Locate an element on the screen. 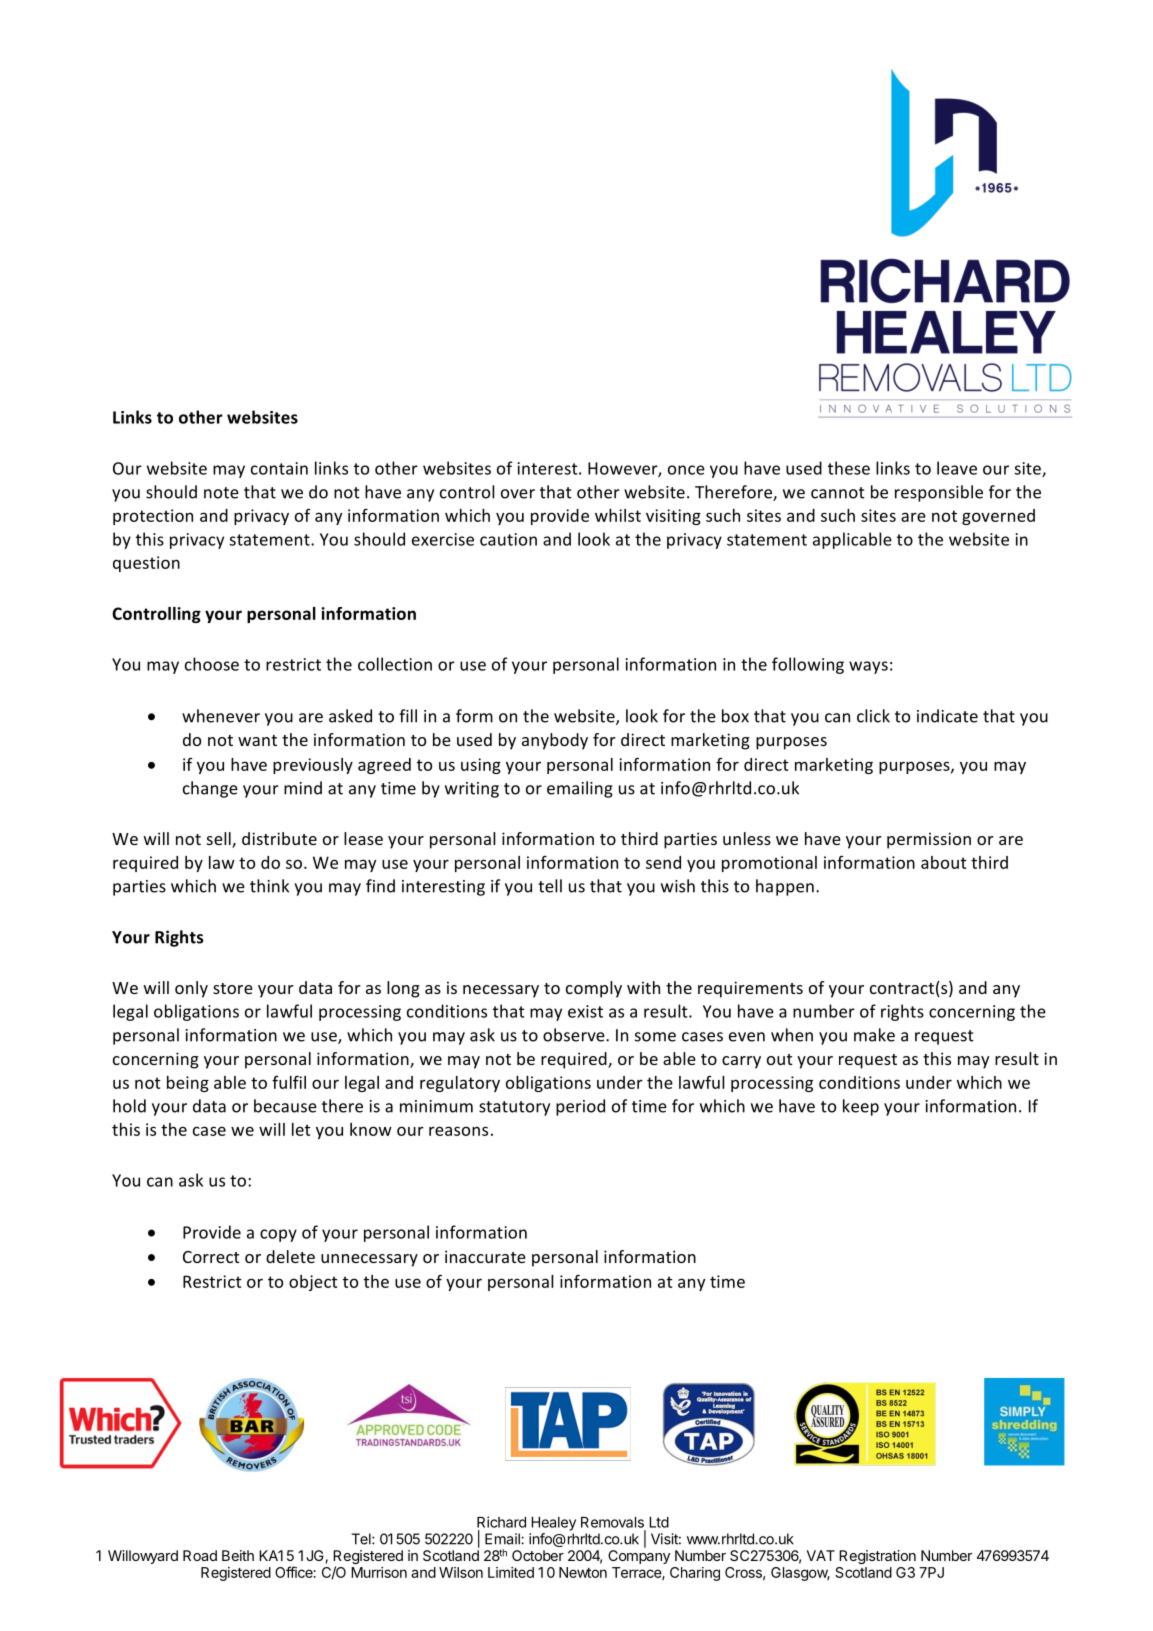 This screenshot has height=1631, width=1153. click is located at coordinates (873, 716).
